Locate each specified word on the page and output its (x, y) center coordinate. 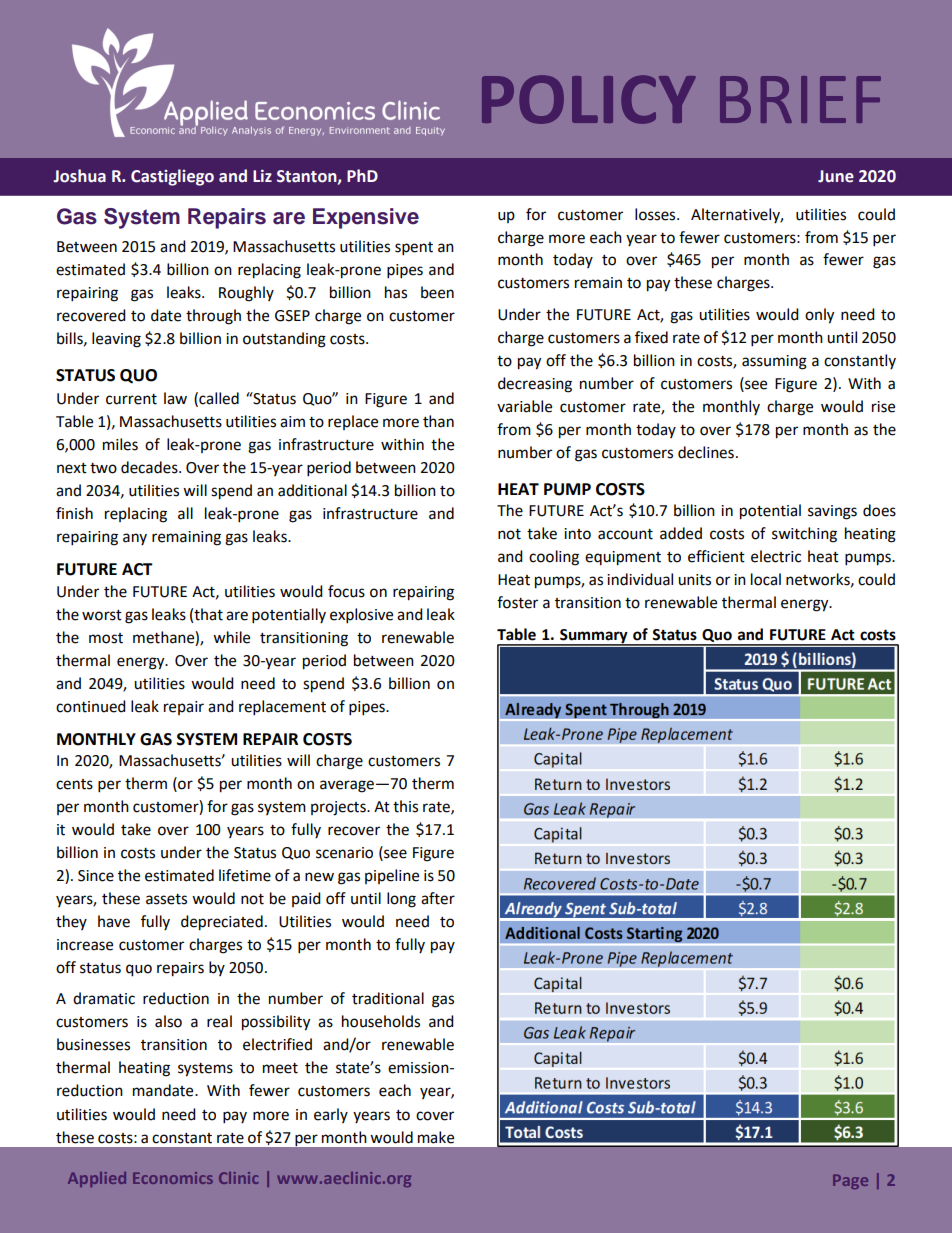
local (766, 579)
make (436, 1137)
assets (166, 899)
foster (517, 602)
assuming (774, 362)
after (438, 898)
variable (524, 406)
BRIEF (800, 99)
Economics (173, 1178)
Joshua (79, 176)
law (175, 398)
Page (850, 1181)
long (401, 900)
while (231, 637)
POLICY (589, 99)
